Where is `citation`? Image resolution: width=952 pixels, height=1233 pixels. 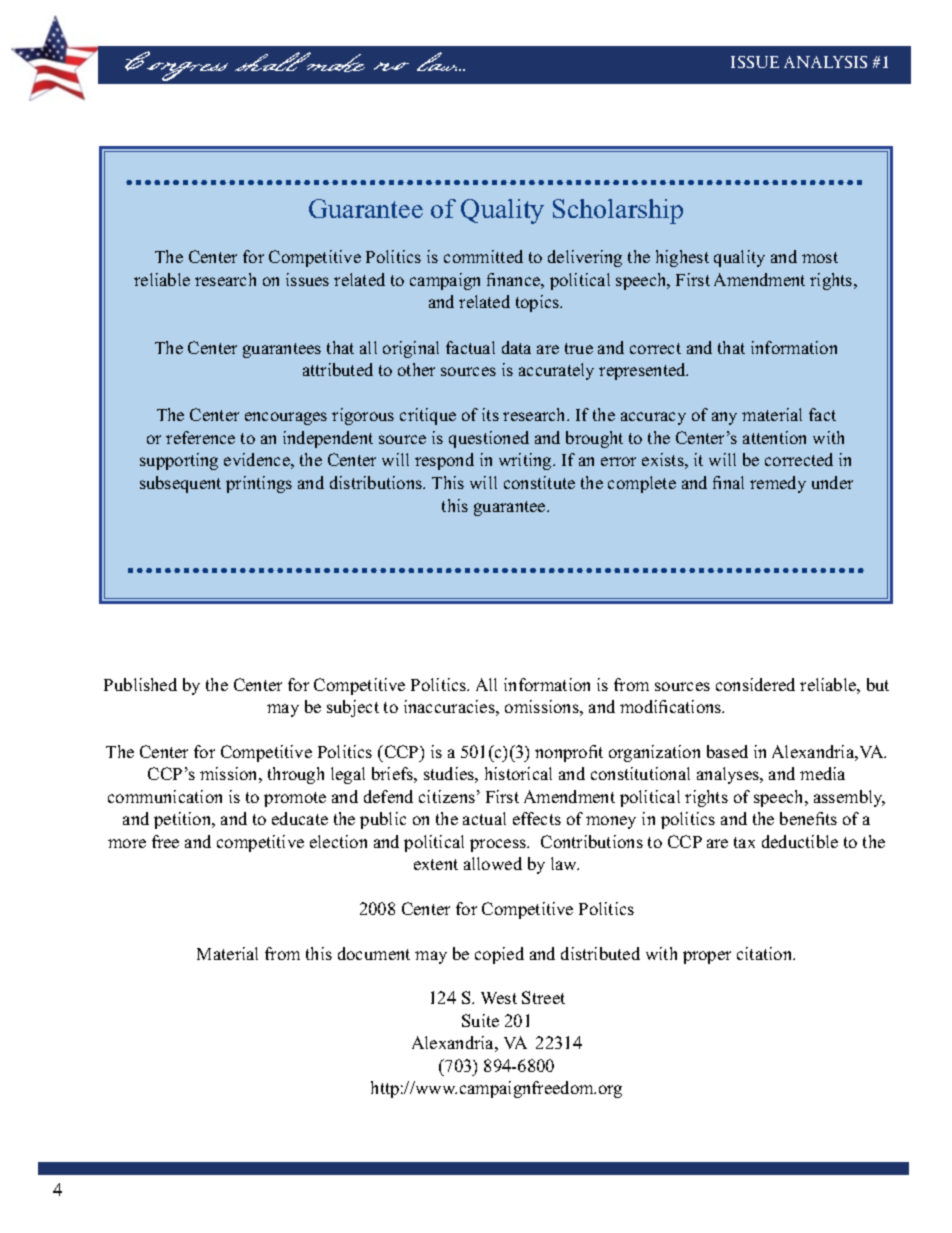
citation is located at coordinates (766, 953).
